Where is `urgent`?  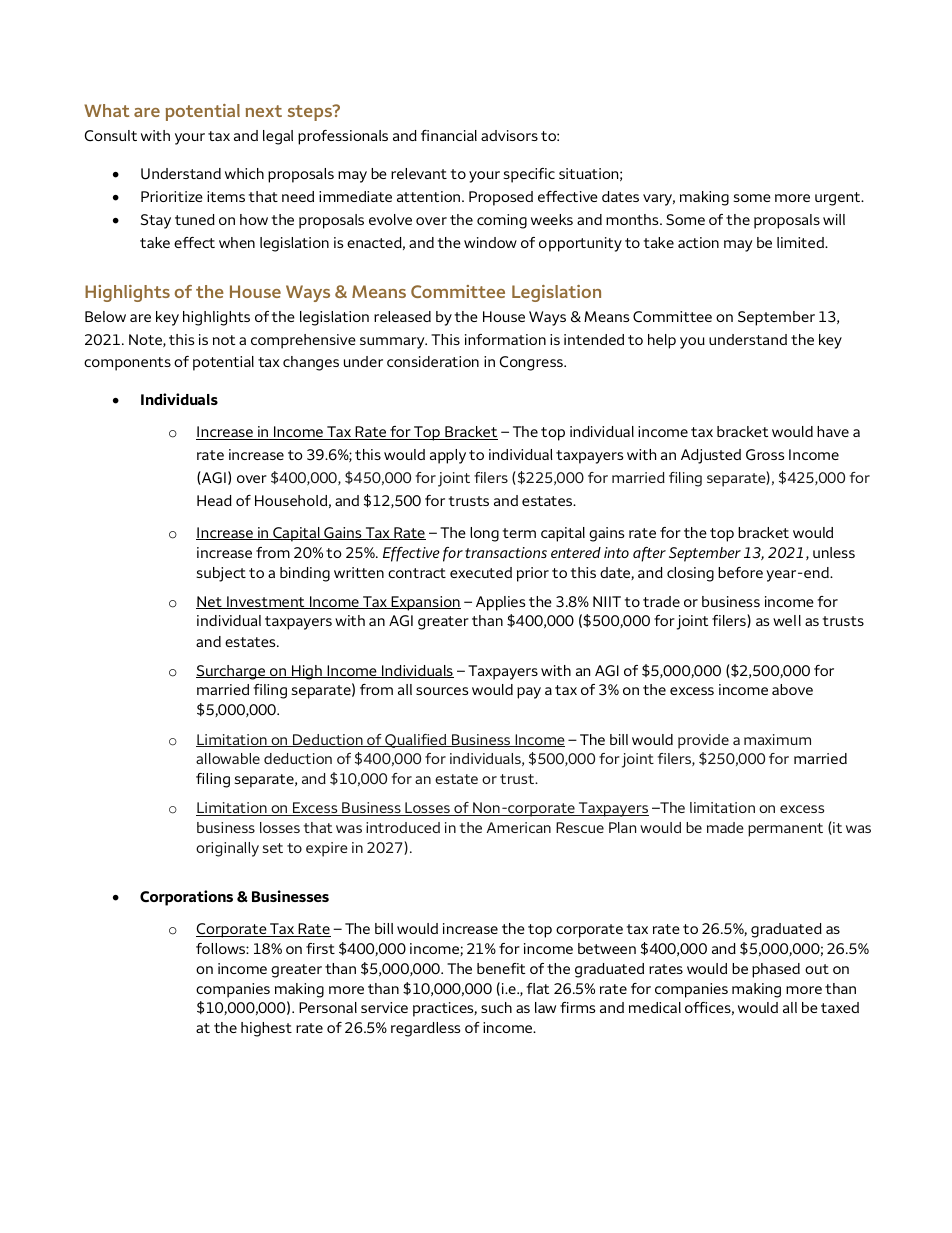
urgent is located at coordinates (839, 199).
